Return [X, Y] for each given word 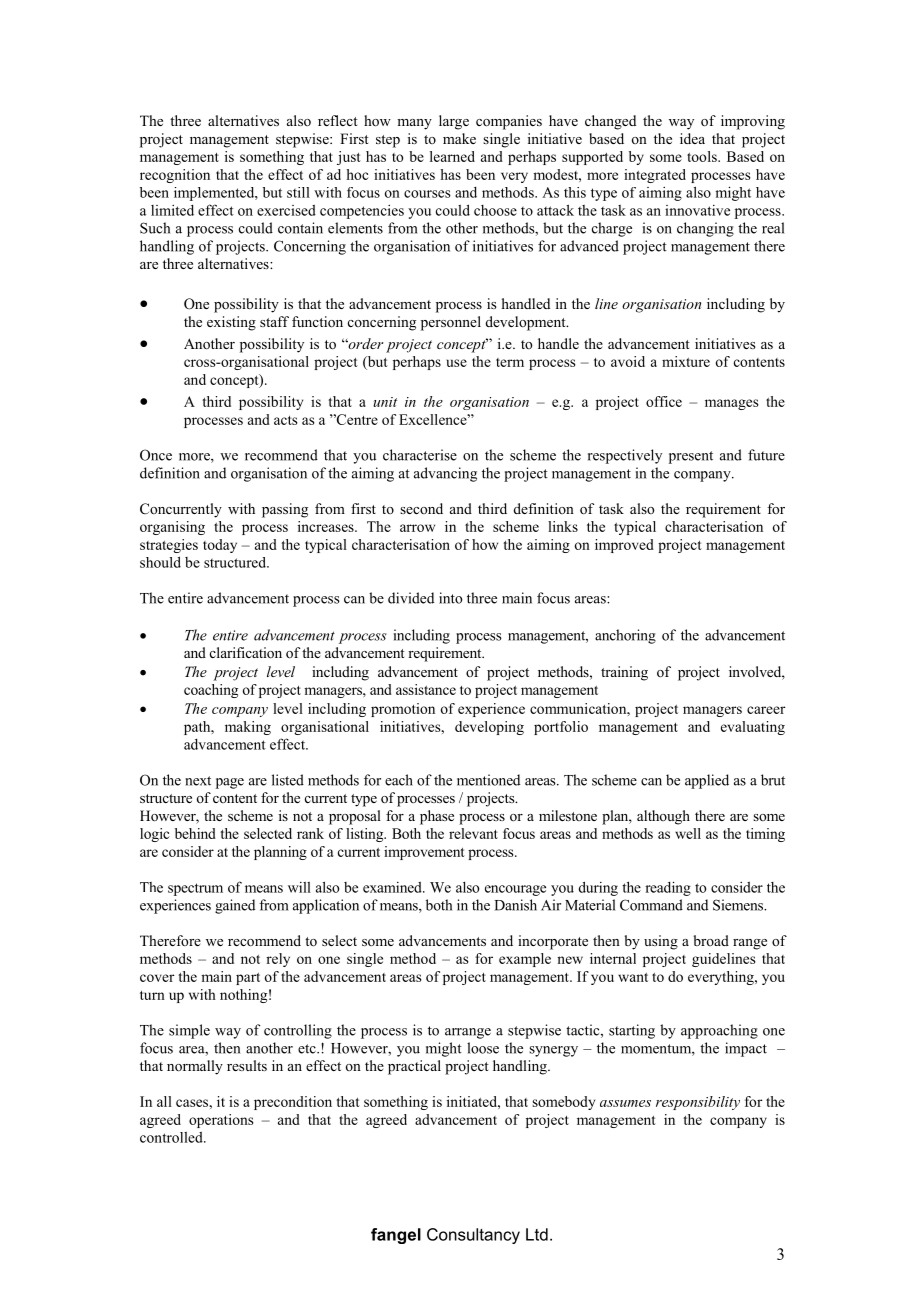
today [220, 546]
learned [452, 156]
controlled [172, 1137]
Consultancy [473, 1236]
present [691, 457]
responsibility [698, 1103]
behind [195, 833]
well [688, 833]
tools [703, 156]
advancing [445, 474]
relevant [473, 833]
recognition [175, 176]
